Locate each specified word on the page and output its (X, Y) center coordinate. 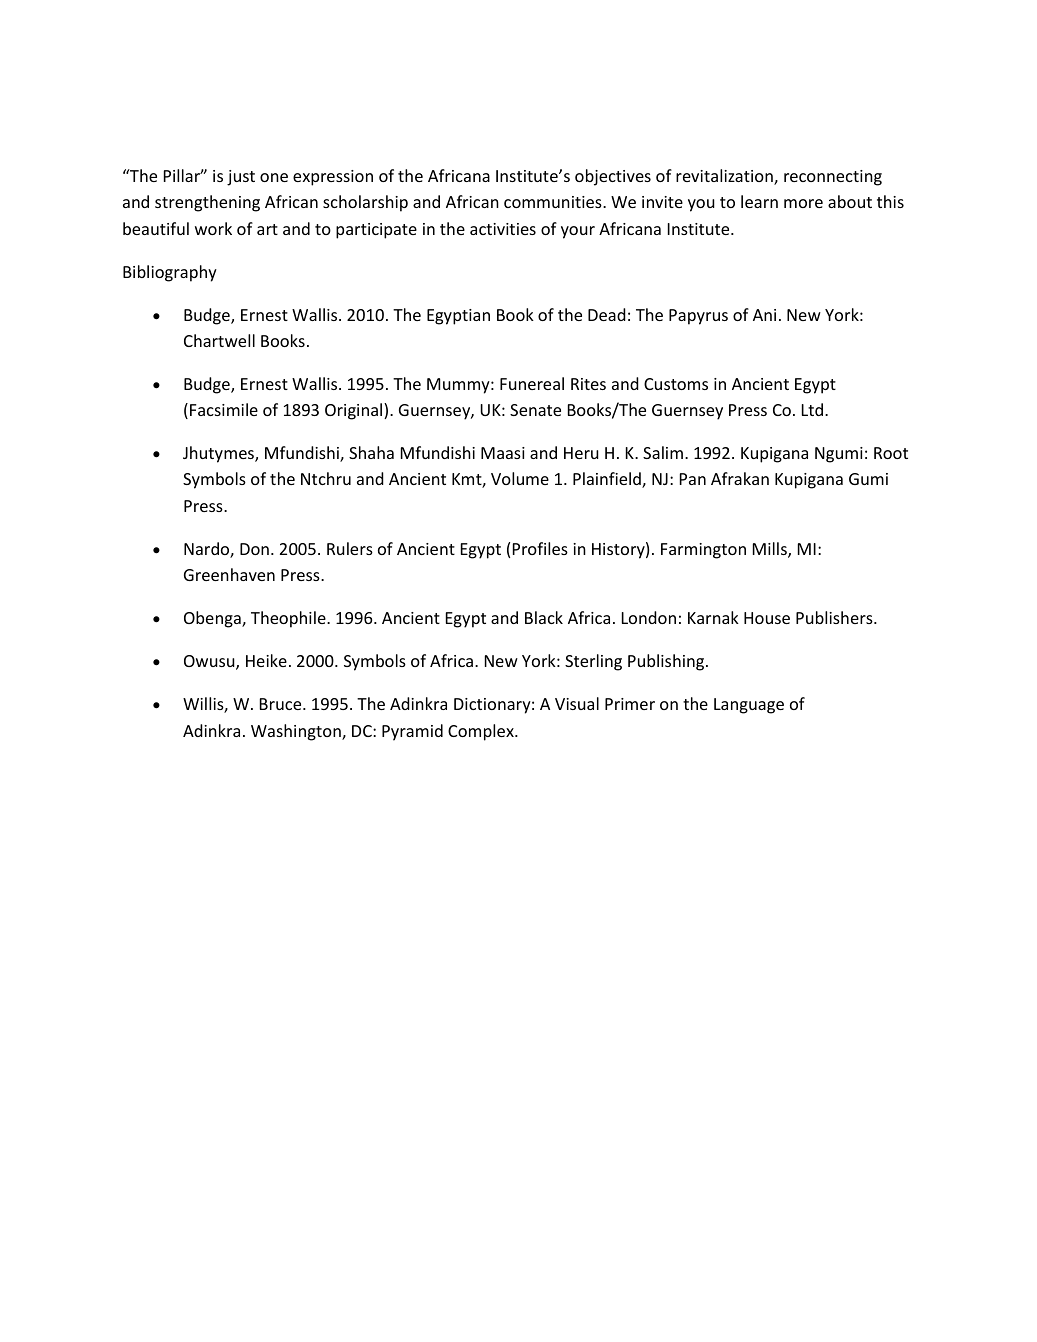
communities (554, 202)
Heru (581, 453)
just (241, 178)
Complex (482, 732)
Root (891, 453)
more (803, 203)
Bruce (282, 704)
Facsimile (224, 409)
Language (749, 706)
